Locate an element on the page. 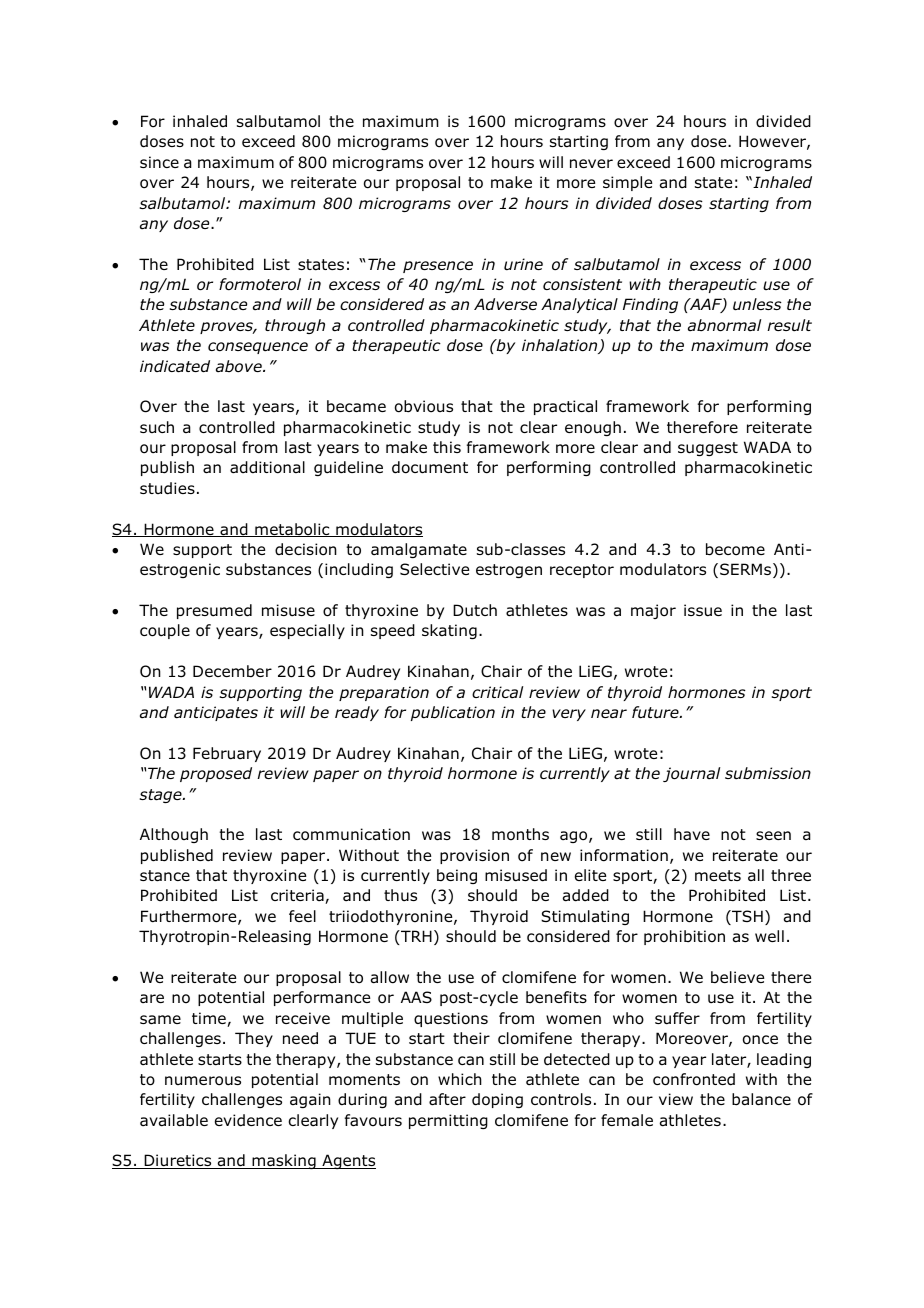  evidence is located at coordinates (248, 1120).
